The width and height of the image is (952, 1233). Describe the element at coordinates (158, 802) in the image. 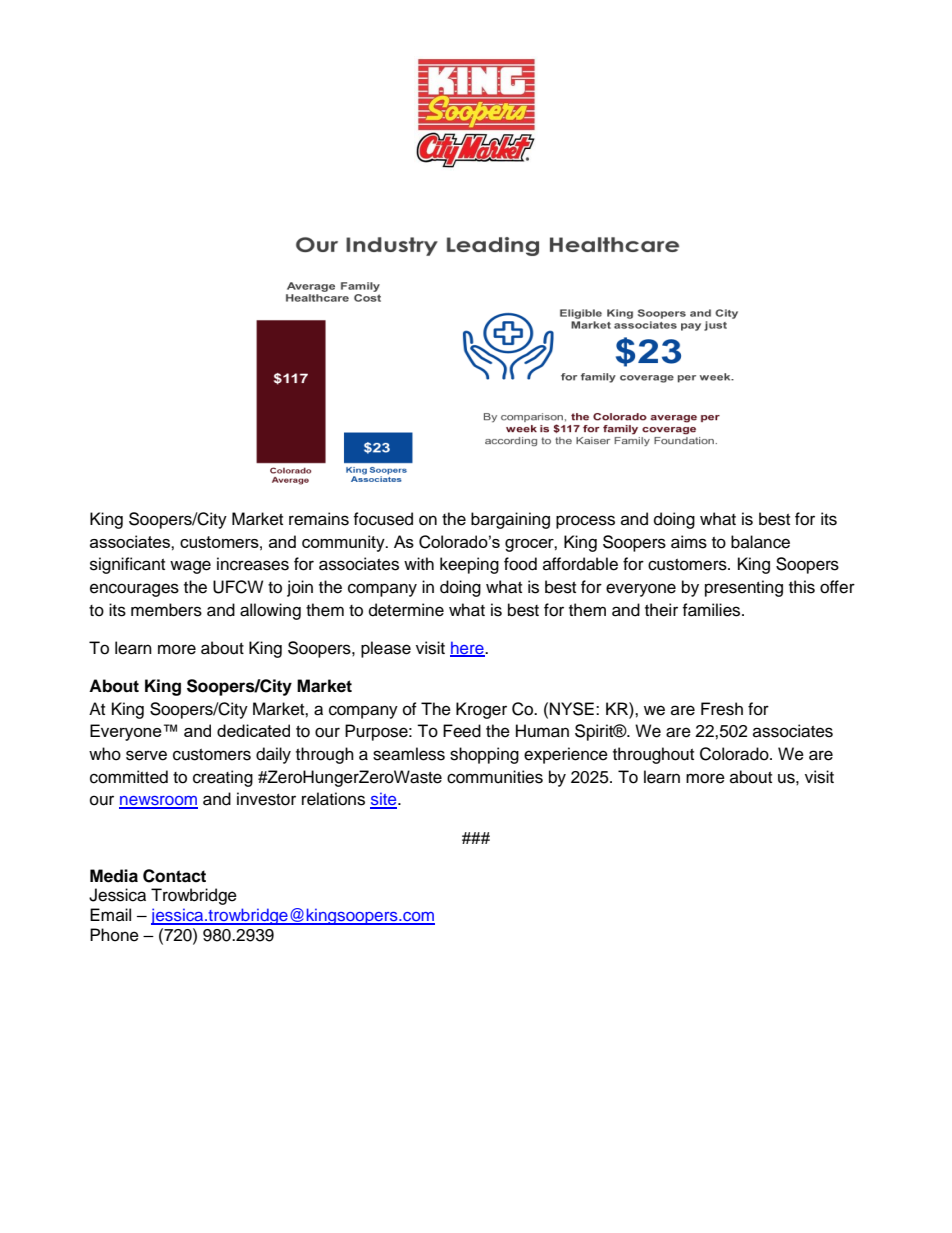

I see `newsroom` at that location.
